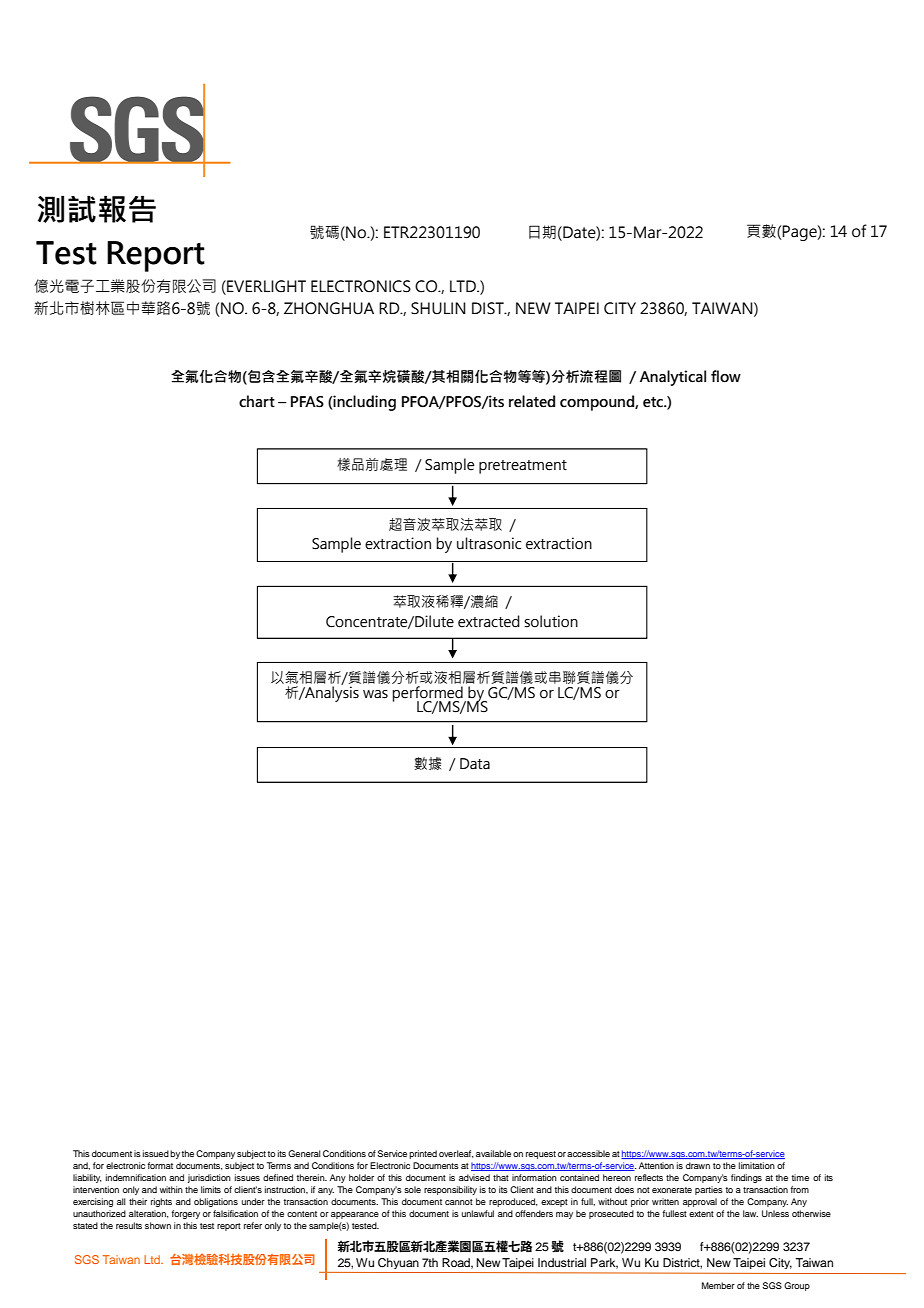  What do you see at coordinates (257, 401) in the screenshot?
I see `chart` at bounding box center [257, 401].
